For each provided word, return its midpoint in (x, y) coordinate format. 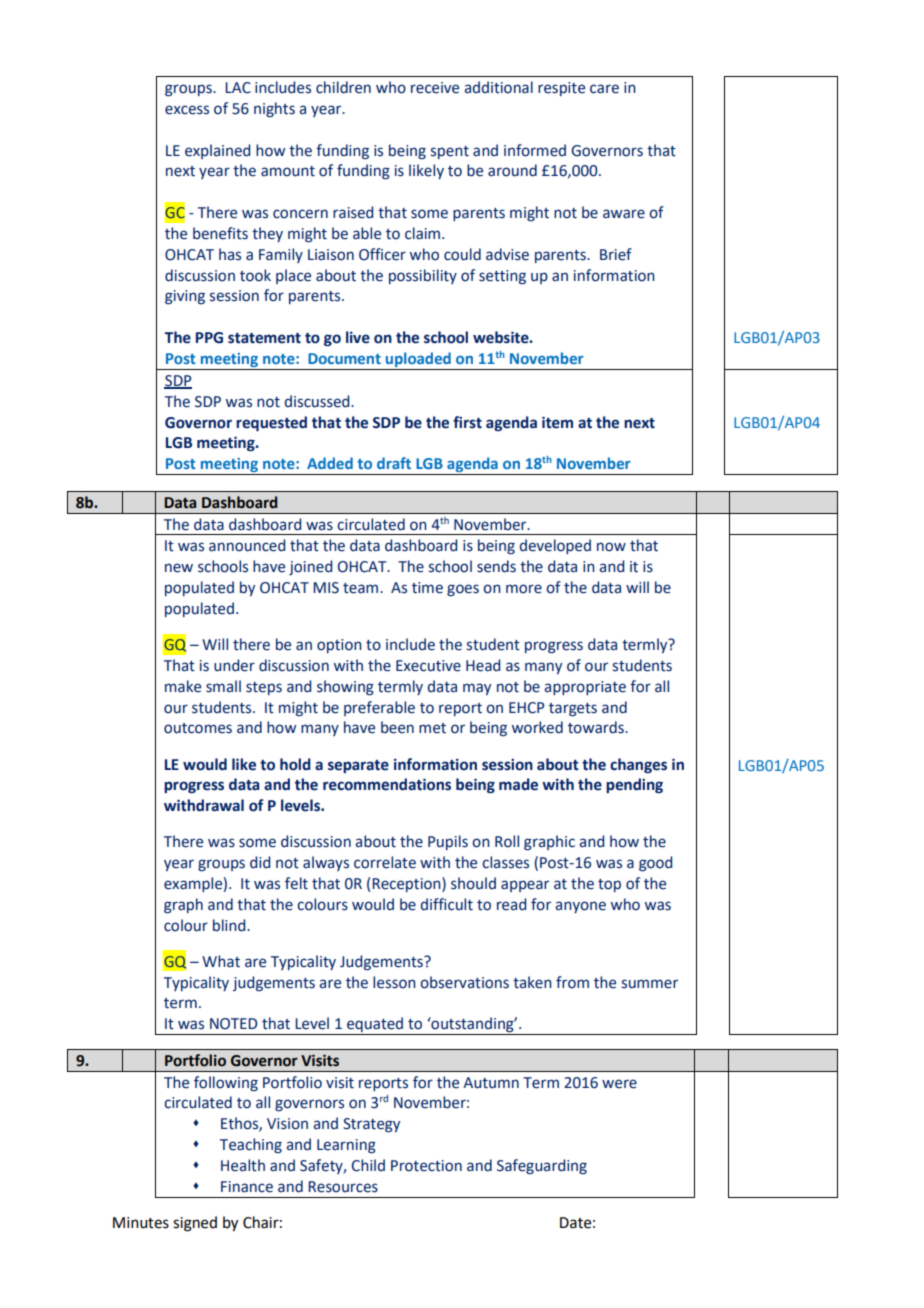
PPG (209, 338)
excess (187, 110)
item (557, 422)
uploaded (418, 361)
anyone (580, 907)
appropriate (585, 688)
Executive (428, 666)
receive (435, 88)
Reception (407, 884)
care (604, 89)
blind (230, 925)
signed (195, 1224)
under (234, 665)
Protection (426, 1166)
